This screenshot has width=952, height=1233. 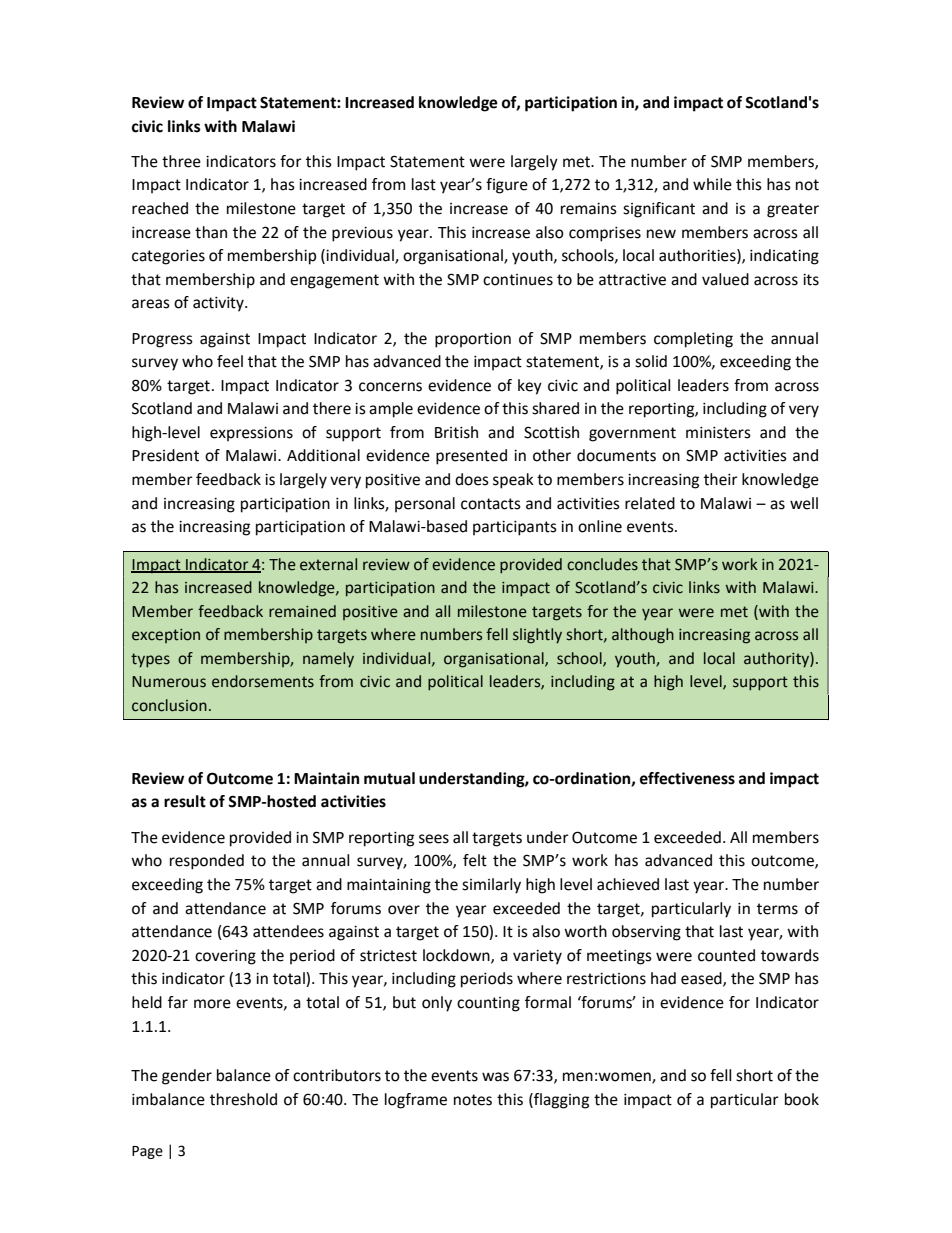 What do you see at coordinates (243, 1099) in the screenshot?
I see `threshold` at bounding box center [243, 1099].
